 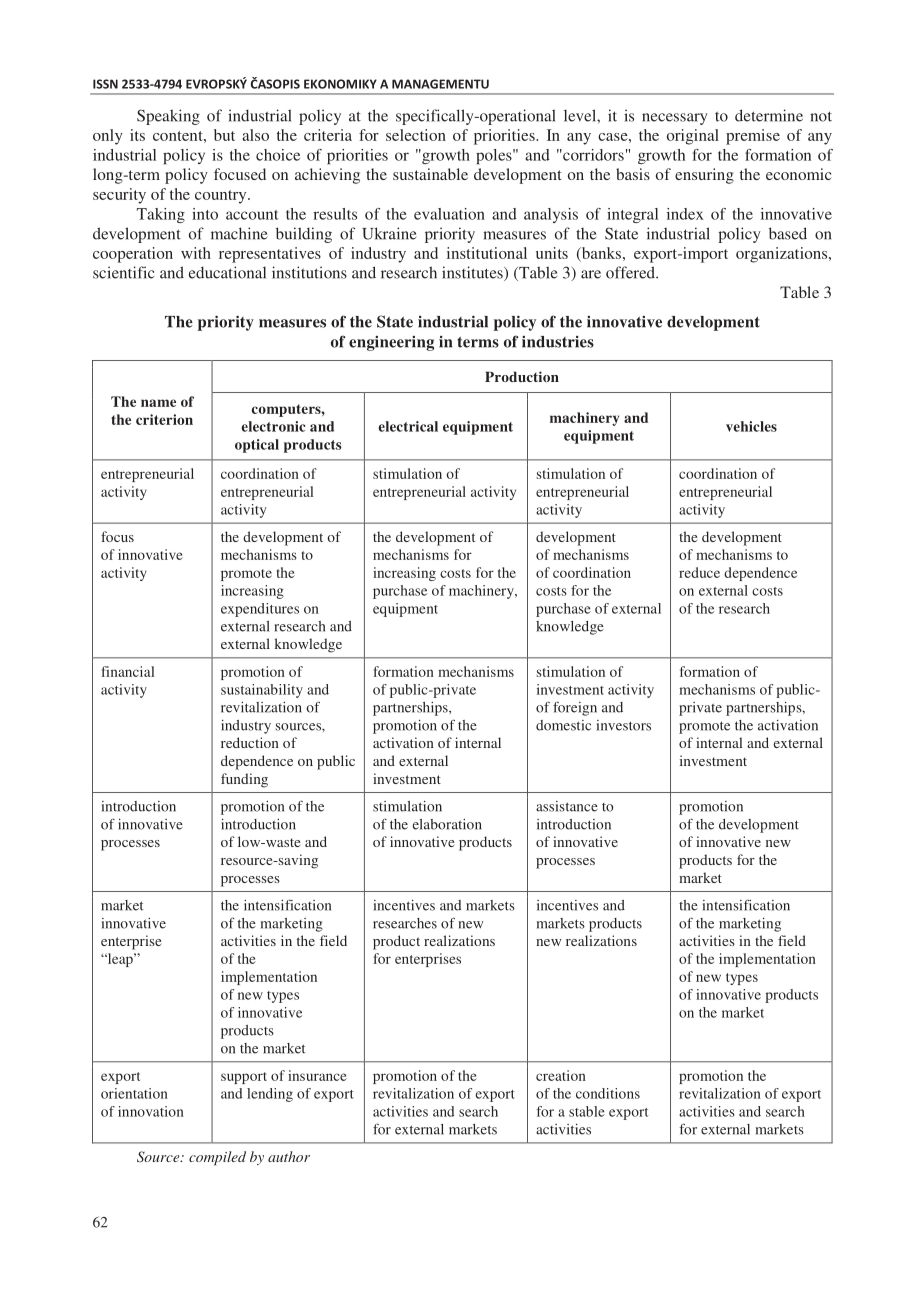 What do you see at coordinates (561, 1075) in the screenshot?
I see `creation` at bounding box center [561, 1075].
